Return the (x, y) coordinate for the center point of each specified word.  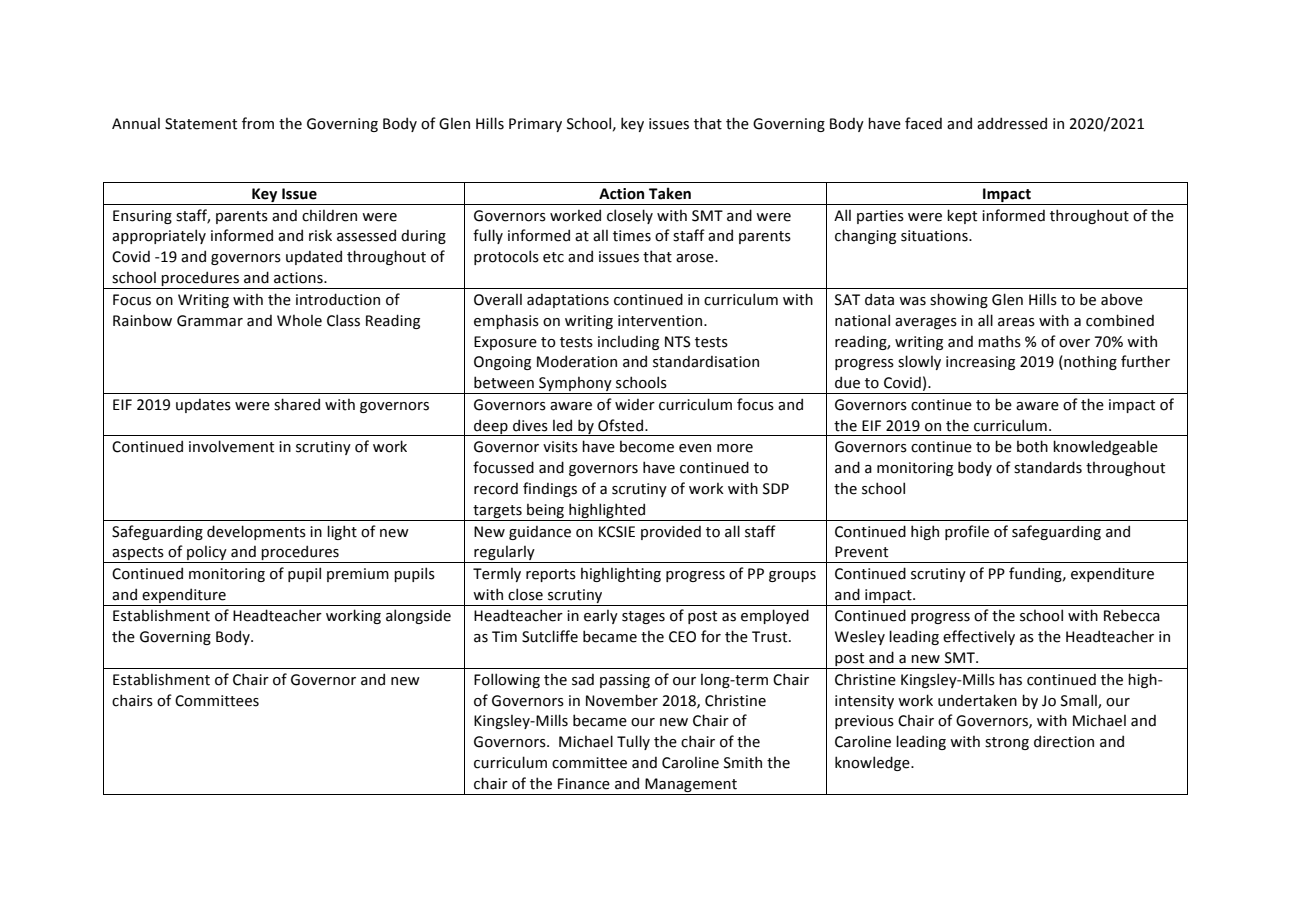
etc (553, 257)
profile (967, 532)
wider (635, 405)
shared (297, 404)
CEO (682, 637)
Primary (535, 125)
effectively (979, 637)
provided (671, 532)
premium (358, 575)
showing (959, 300)
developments (256, 532)
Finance (584, 784)
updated (314, 257)
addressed (1012, 123)
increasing (980, 363)
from (258, 123)
